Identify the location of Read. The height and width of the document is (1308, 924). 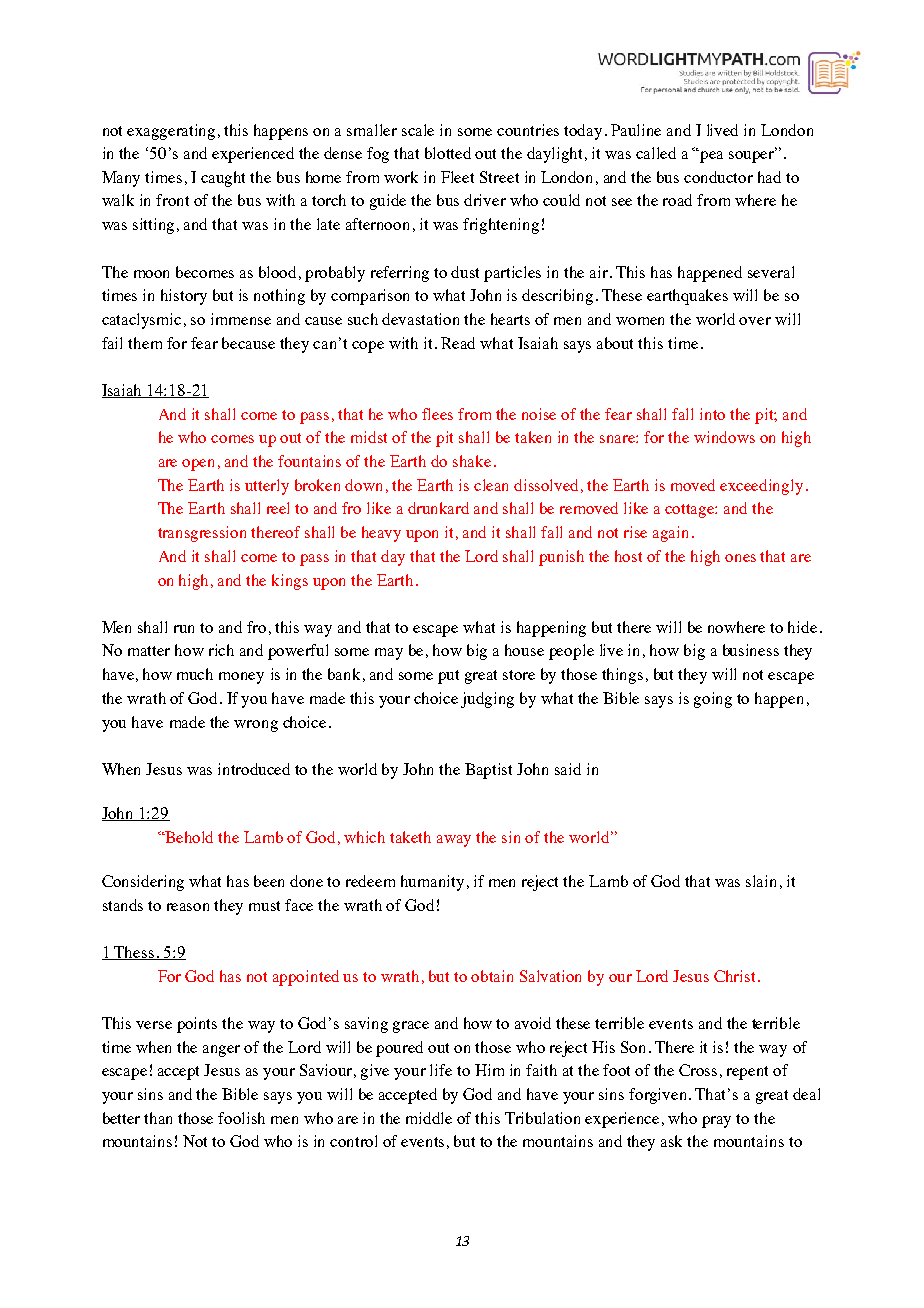
(458, 343).
